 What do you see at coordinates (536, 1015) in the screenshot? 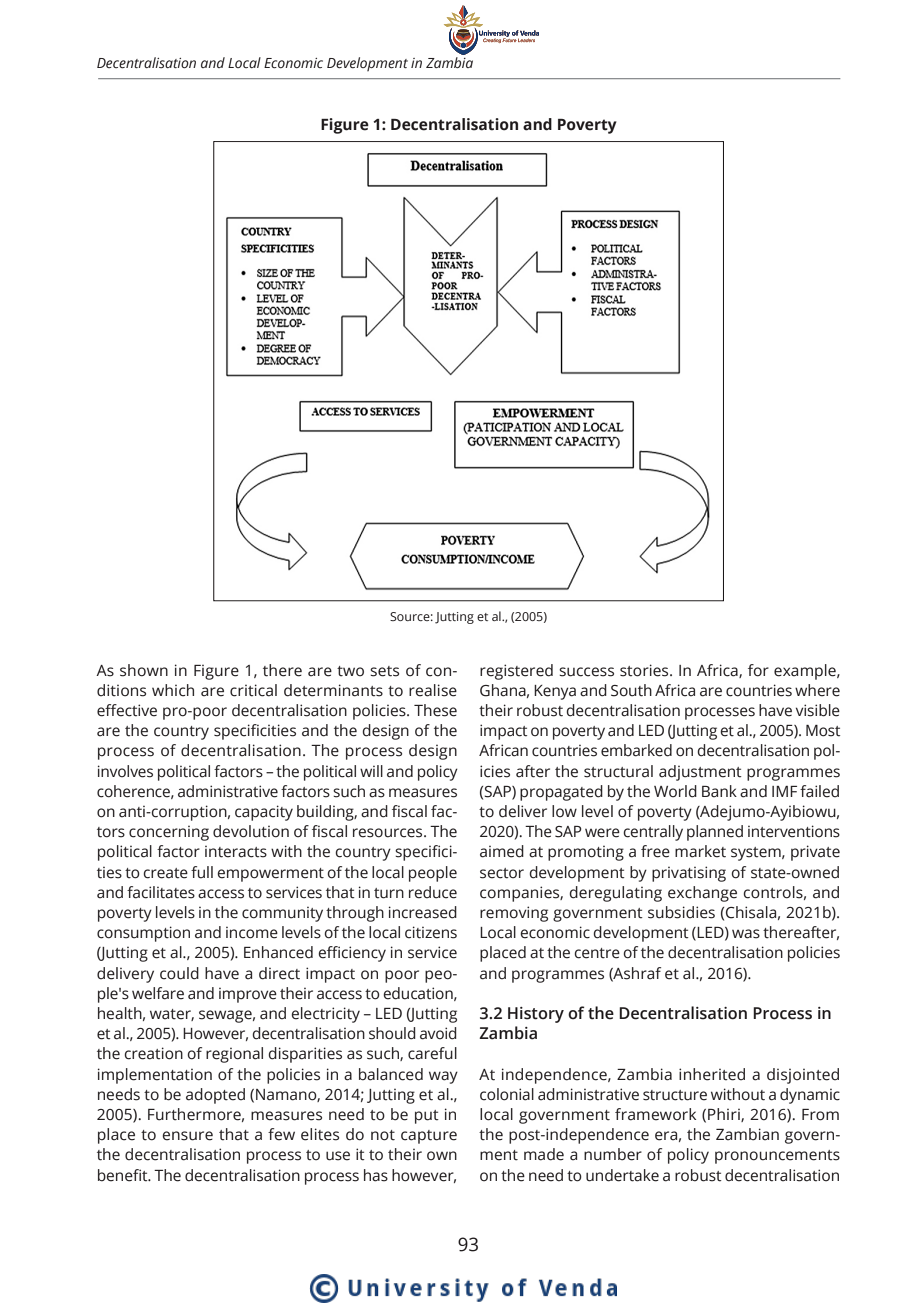
I see `History` at bounding box center [536, 1015].
